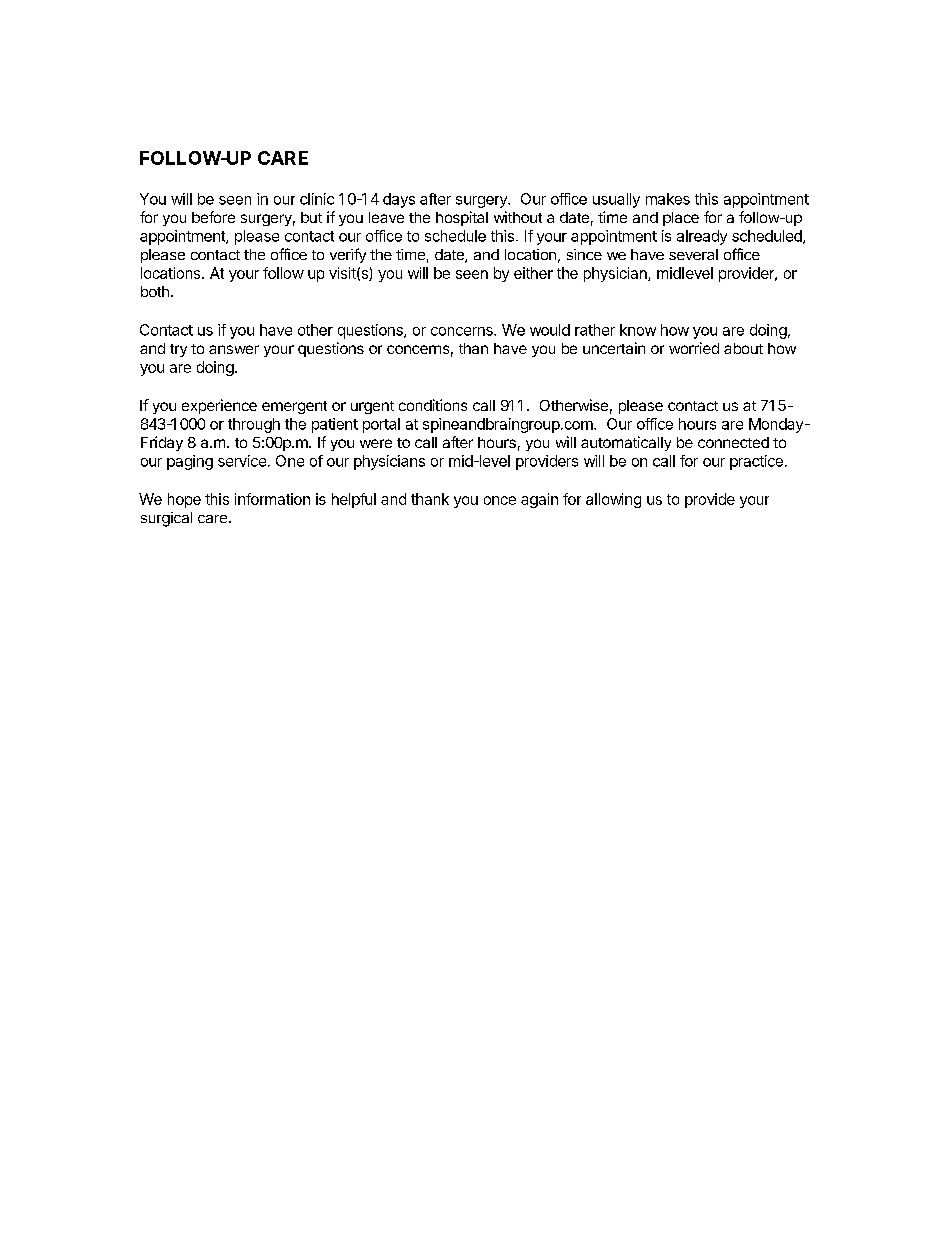 This page has width=952, height=1233. I want to click on answer, so click(234, 349).
